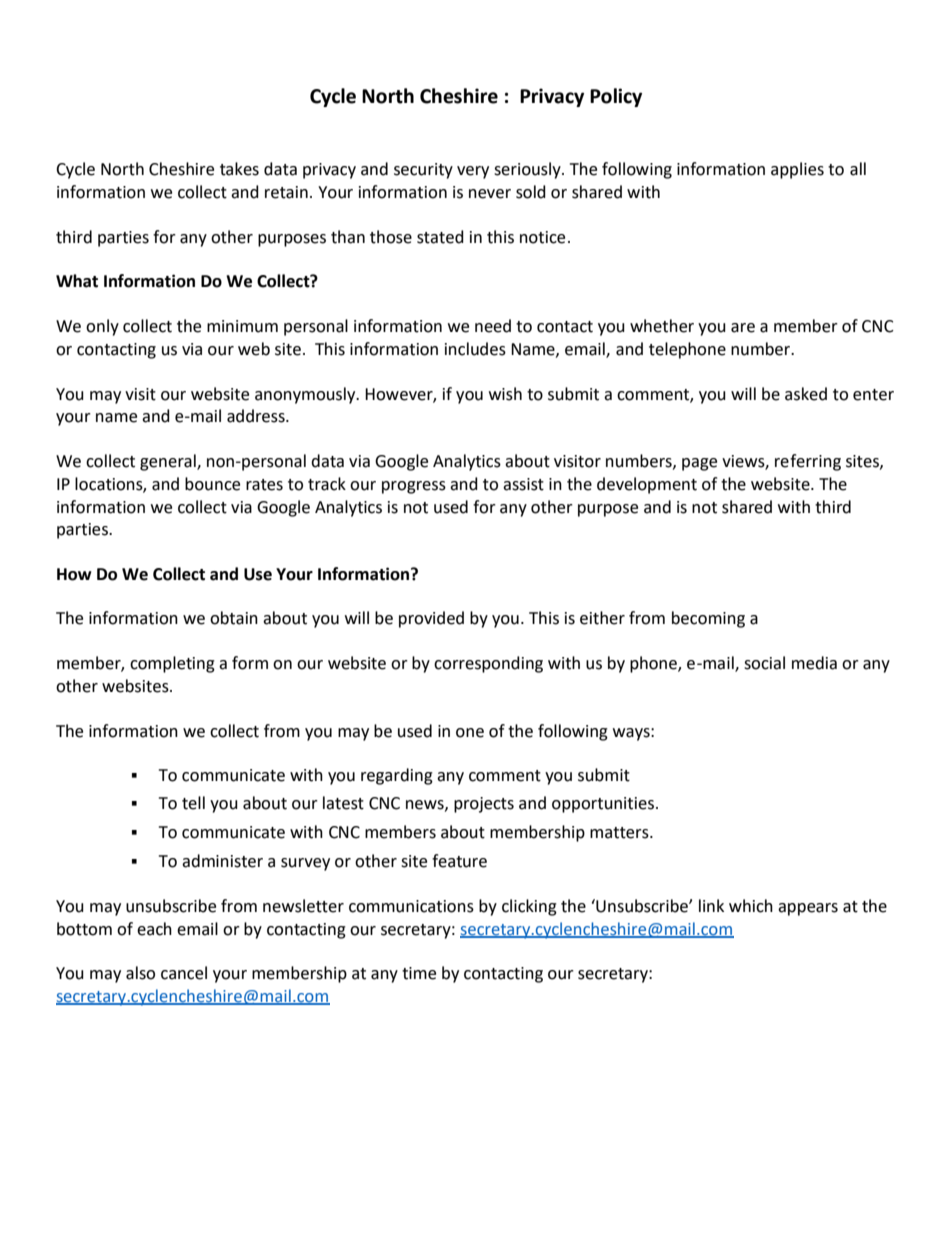 This document has width=952, height=1233. I want to click on appears, so click(808, 909).
